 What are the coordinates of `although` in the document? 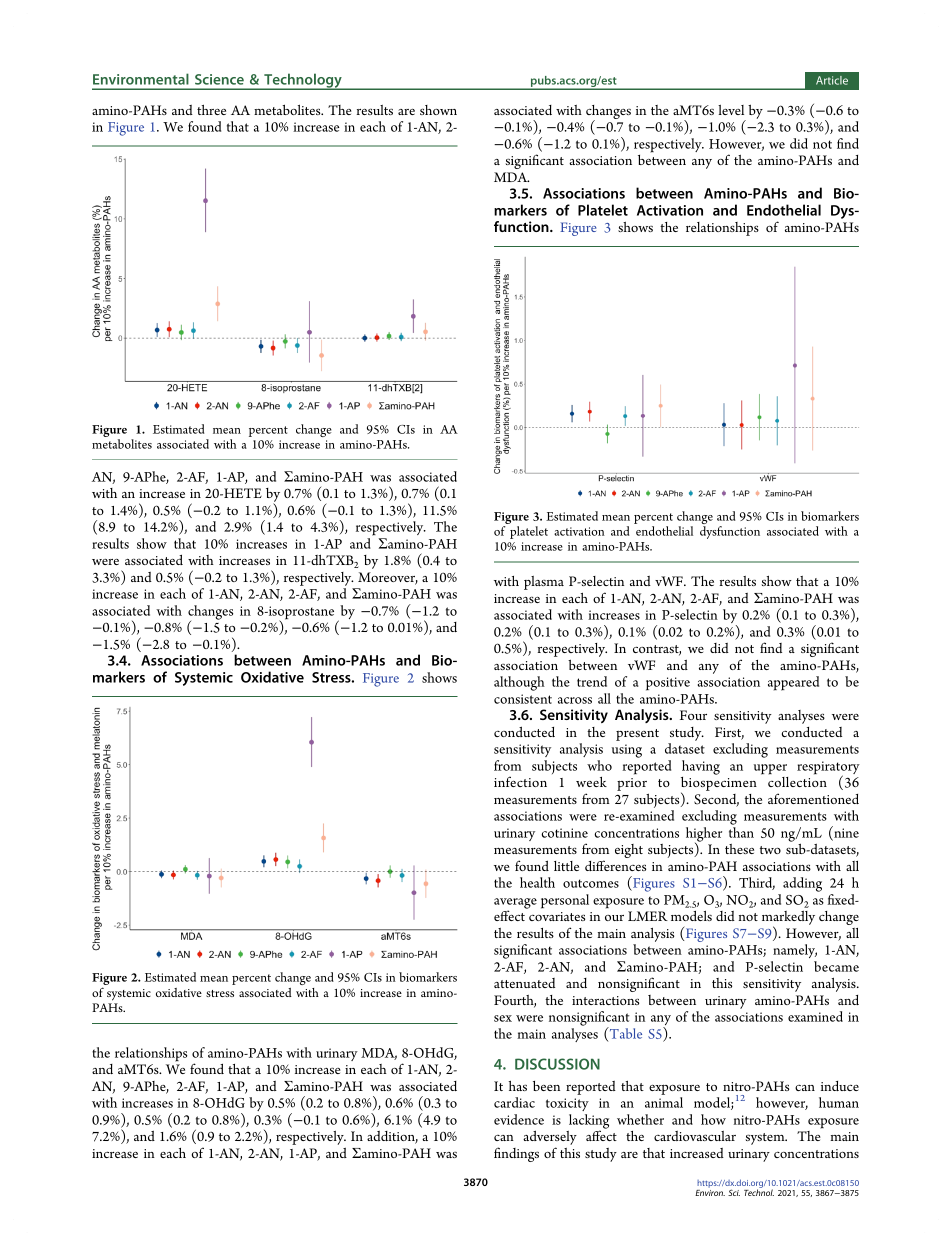 It's located at (519, 683).
